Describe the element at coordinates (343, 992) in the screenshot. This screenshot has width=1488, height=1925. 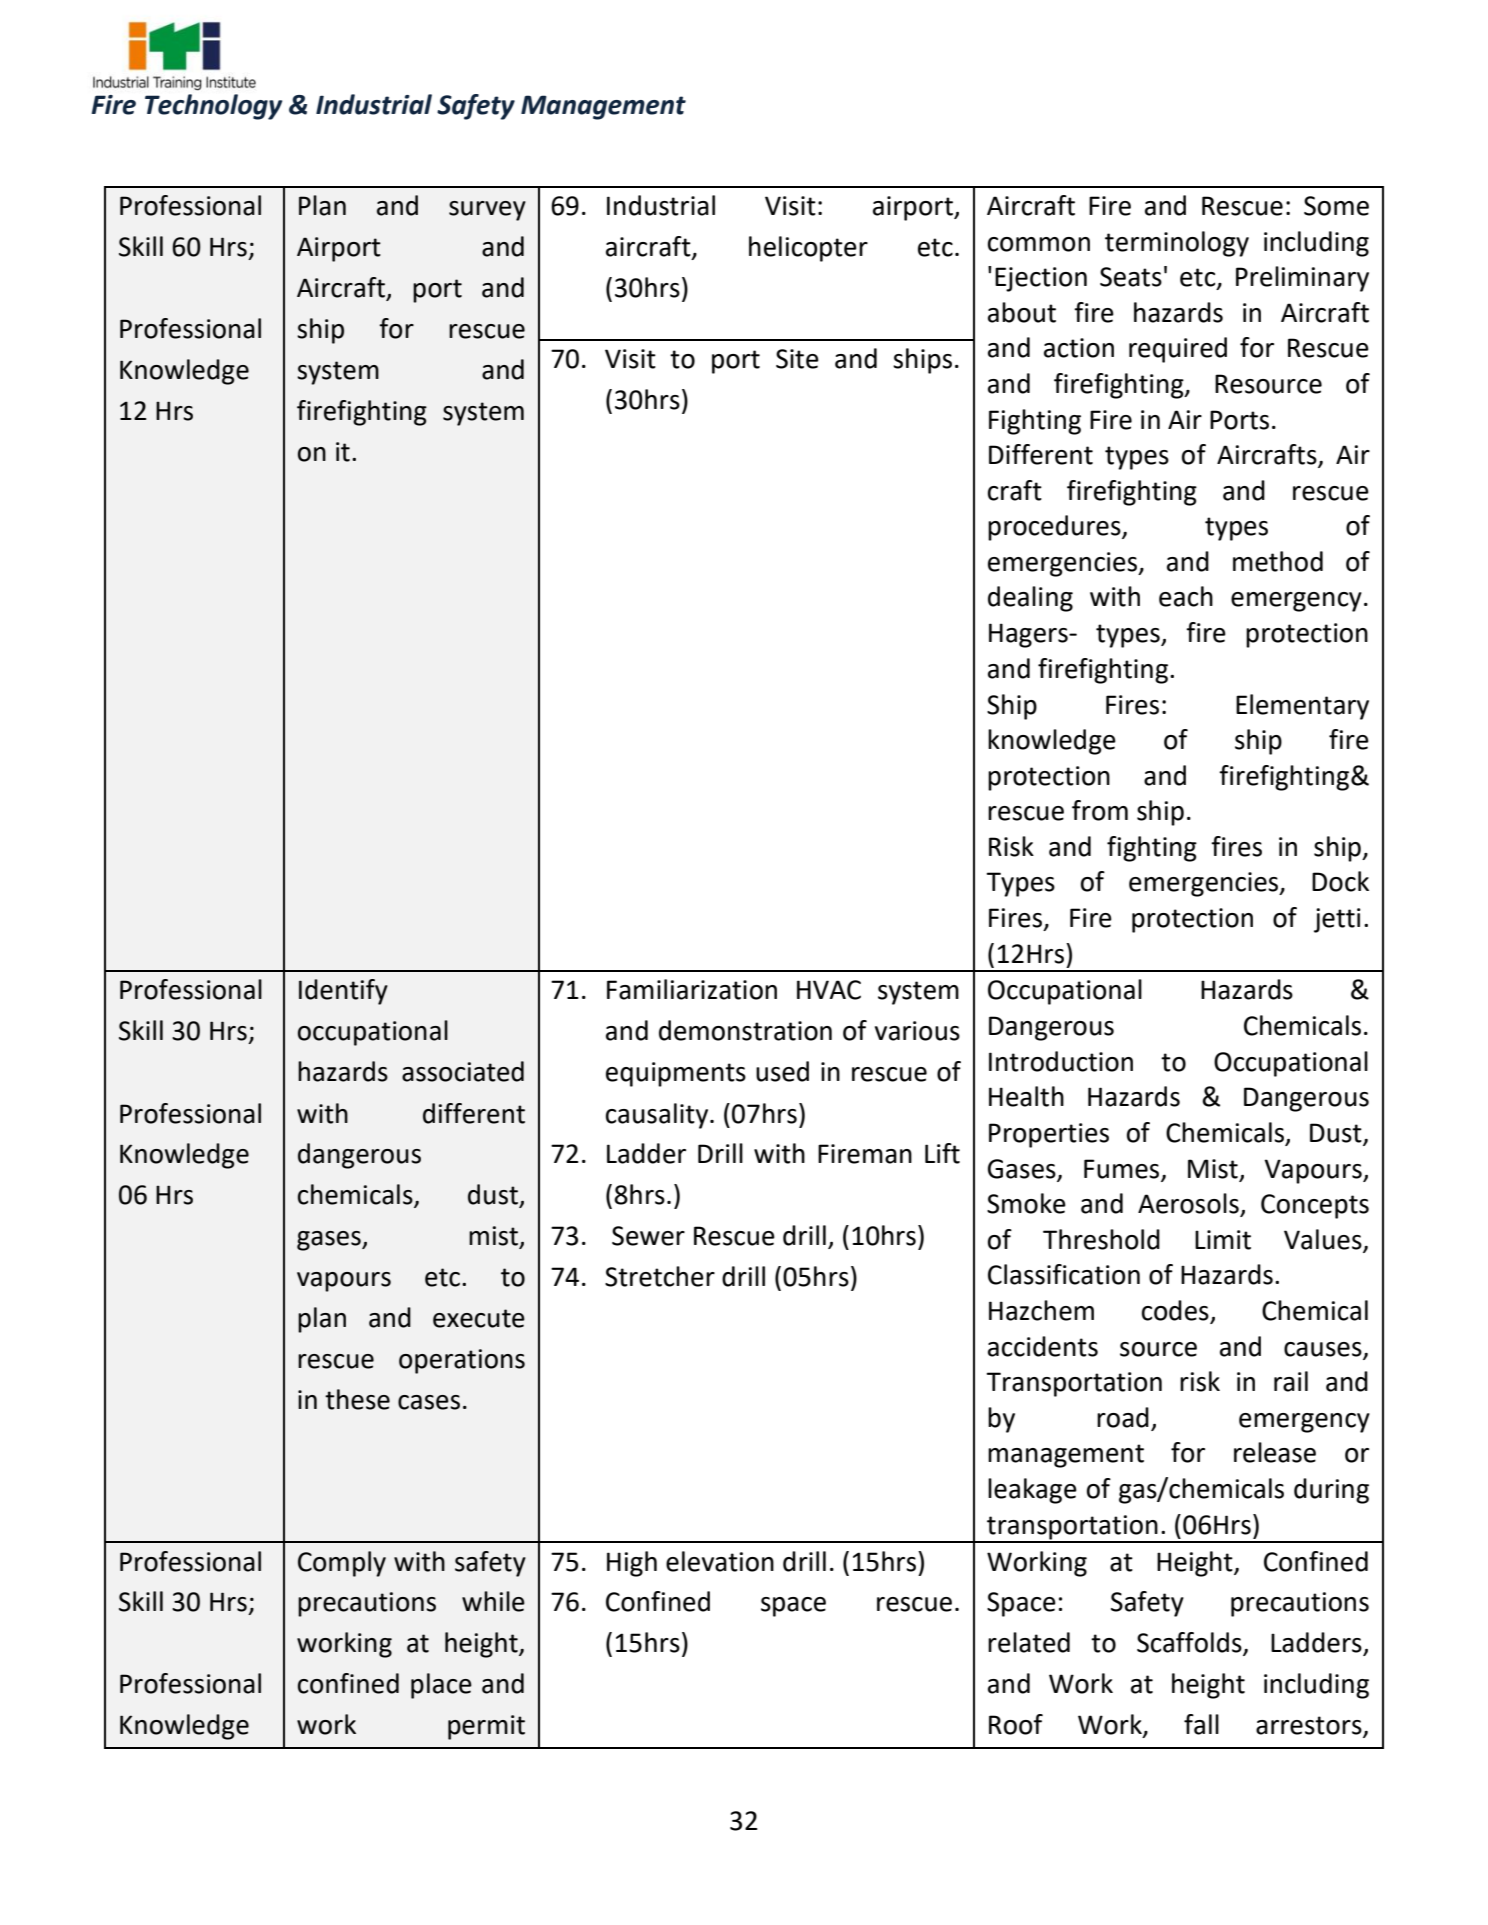
I see `Identify` at that location.
